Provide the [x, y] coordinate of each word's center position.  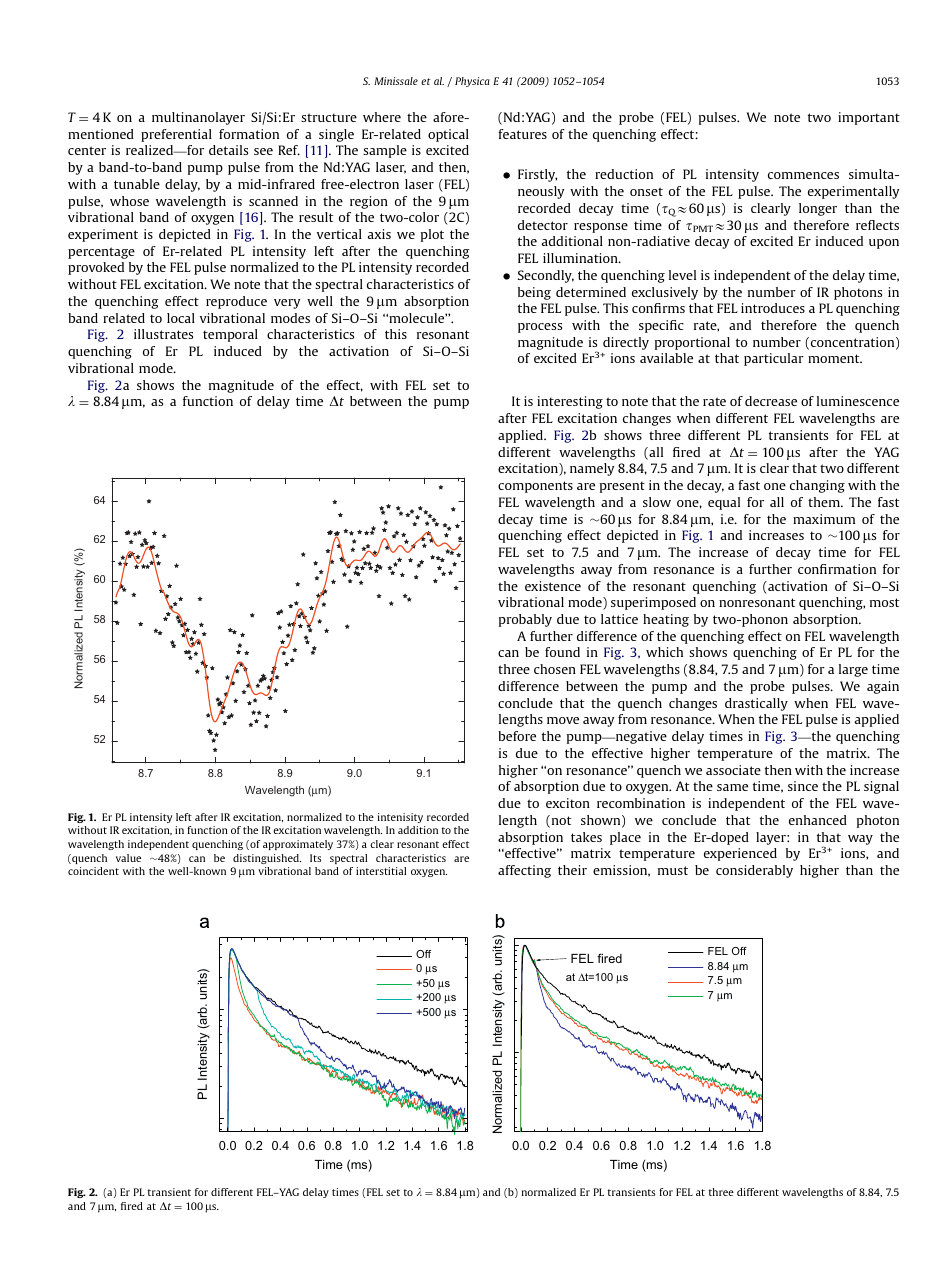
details [228, 150]
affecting [524, 871]
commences [803, 175]
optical [448, 135]
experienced [740, 854]
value [128, 858]
